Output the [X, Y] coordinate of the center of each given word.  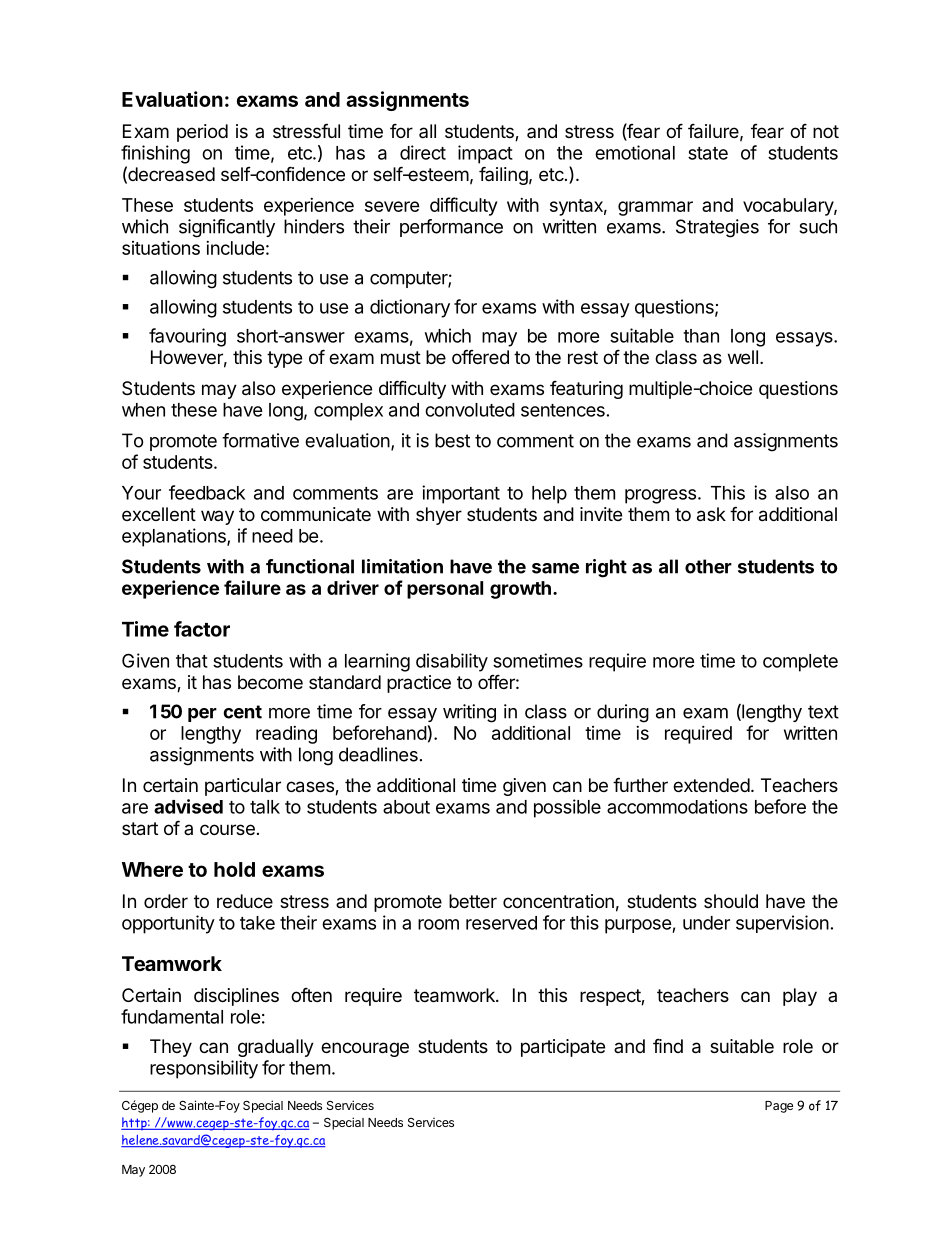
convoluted [470, 410]
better [473, 901]
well [743, 357]
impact [485, 154]
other [708, 566]
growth [520, 590]
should [731, 901]
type [284, 359]
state [708, 153]
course [227, 829]
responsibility [204, 1069]
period [202, 133]
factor [202, 629]
